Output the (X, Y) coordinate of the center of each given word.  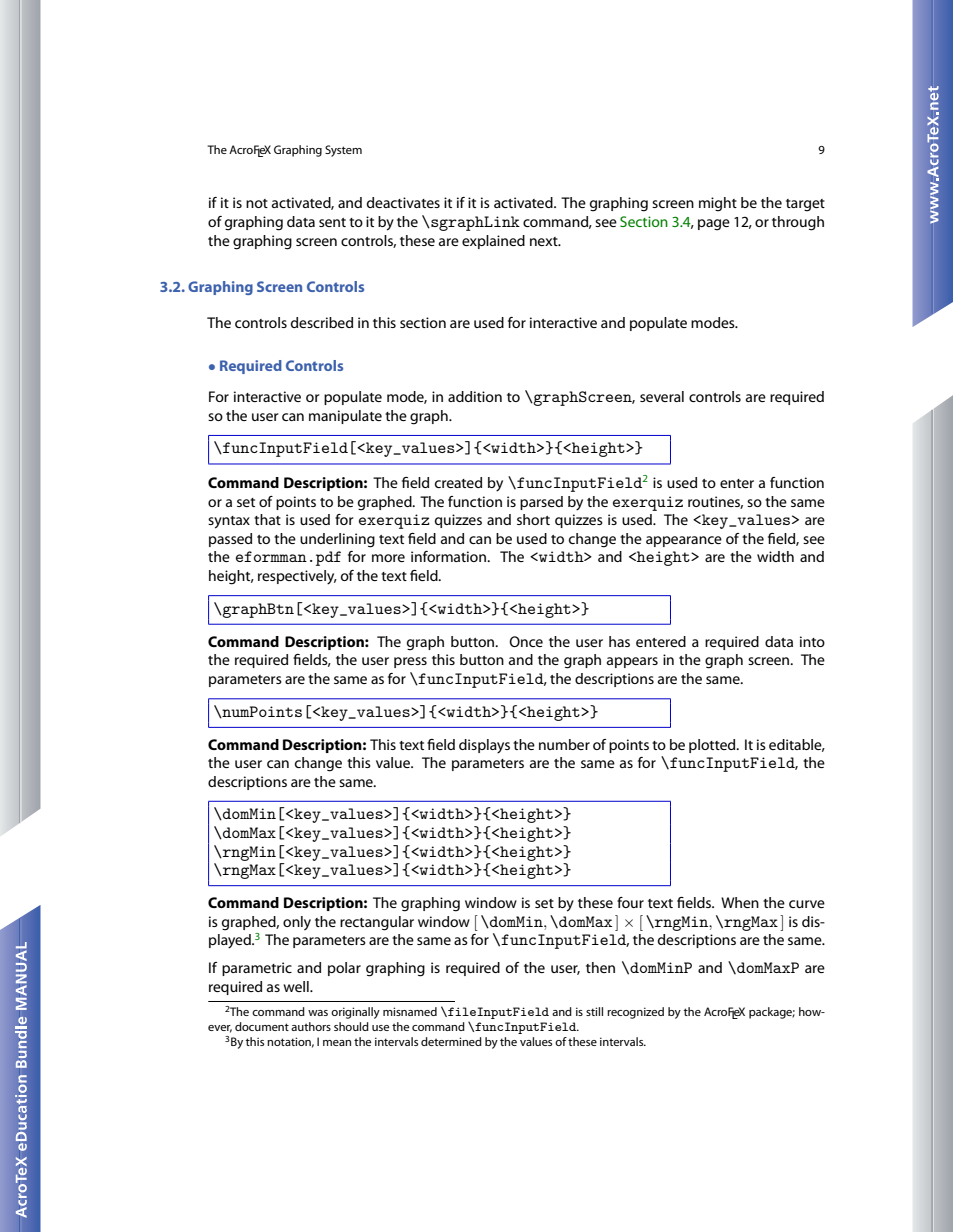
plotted (713, 746)
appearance (684, 541)
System (343, 151)
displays (484, 746)
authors (311, 1026)
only (297, 923)
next (545, 241)
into (812, 641)
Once (526, 641)
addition (475, 396)
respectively (297, 577)
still (594, 1011)
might (718, 204)
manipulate (345, 417)
